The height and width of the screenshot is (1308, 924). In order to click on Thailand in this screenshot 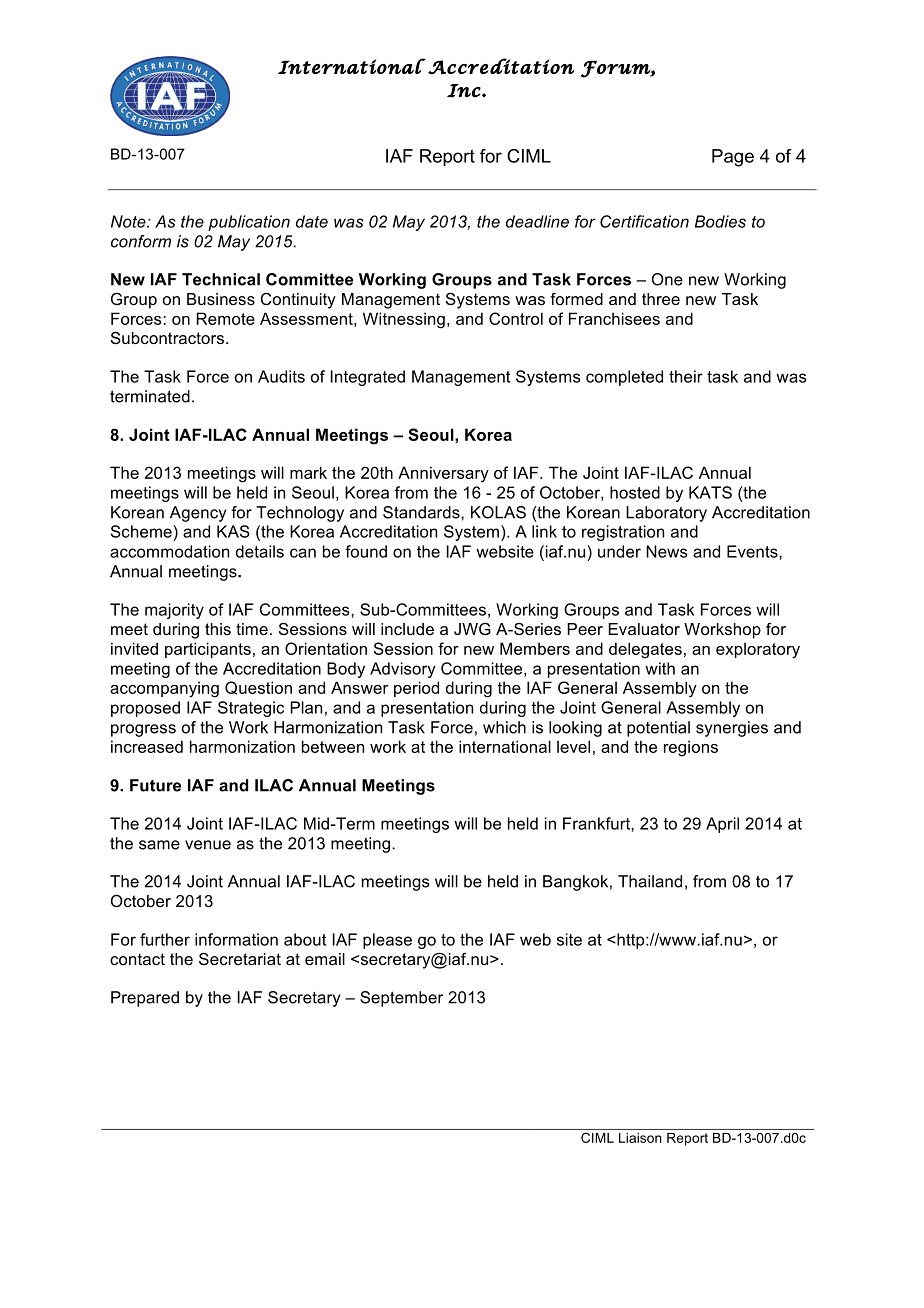, I will do `click(650, 881)`.
